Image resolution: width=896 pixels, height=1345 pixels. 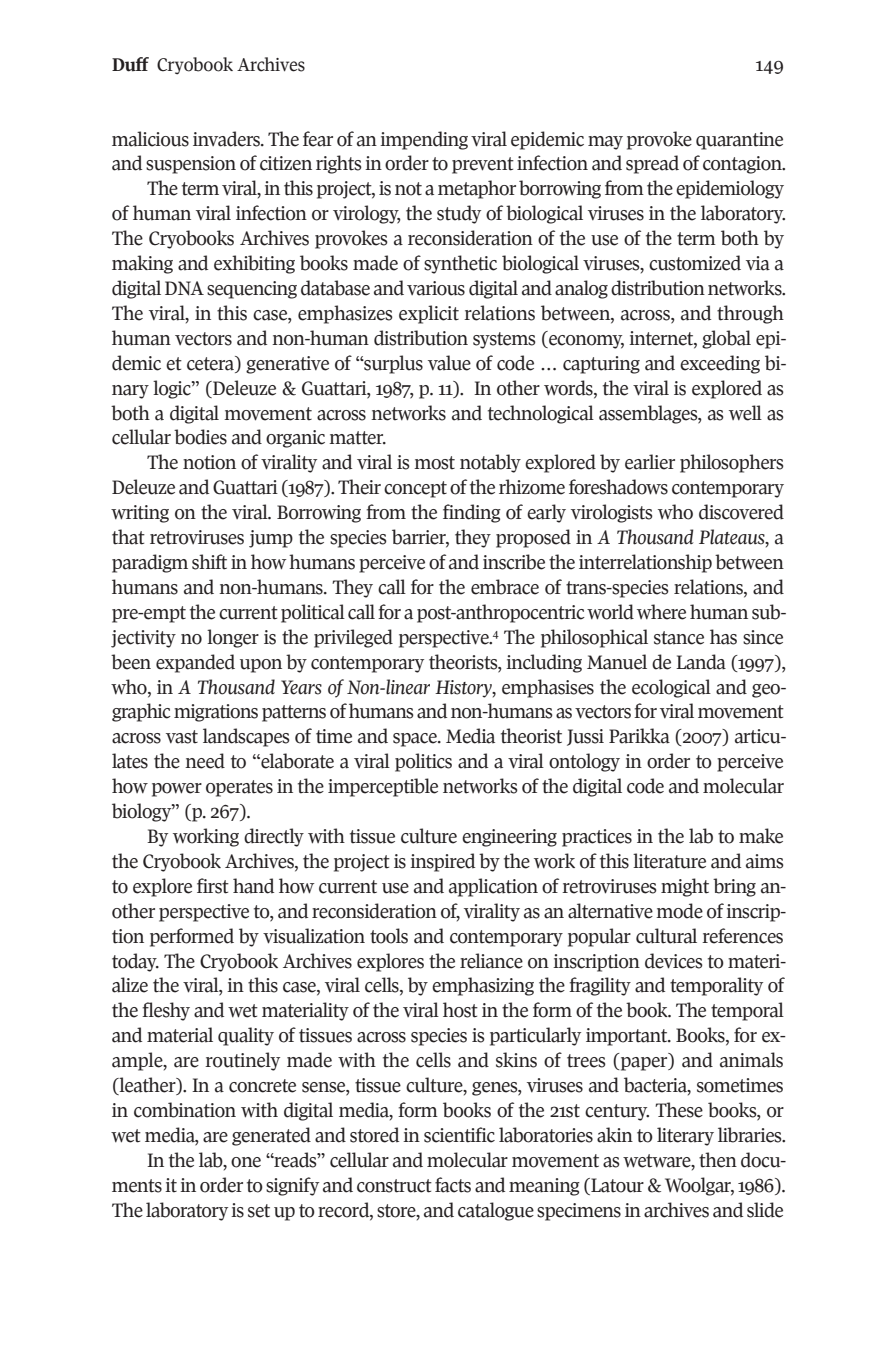 What do you see at coordinates (227, 139) in the image?
I see `invaders` at bounding box center [227, 139].
